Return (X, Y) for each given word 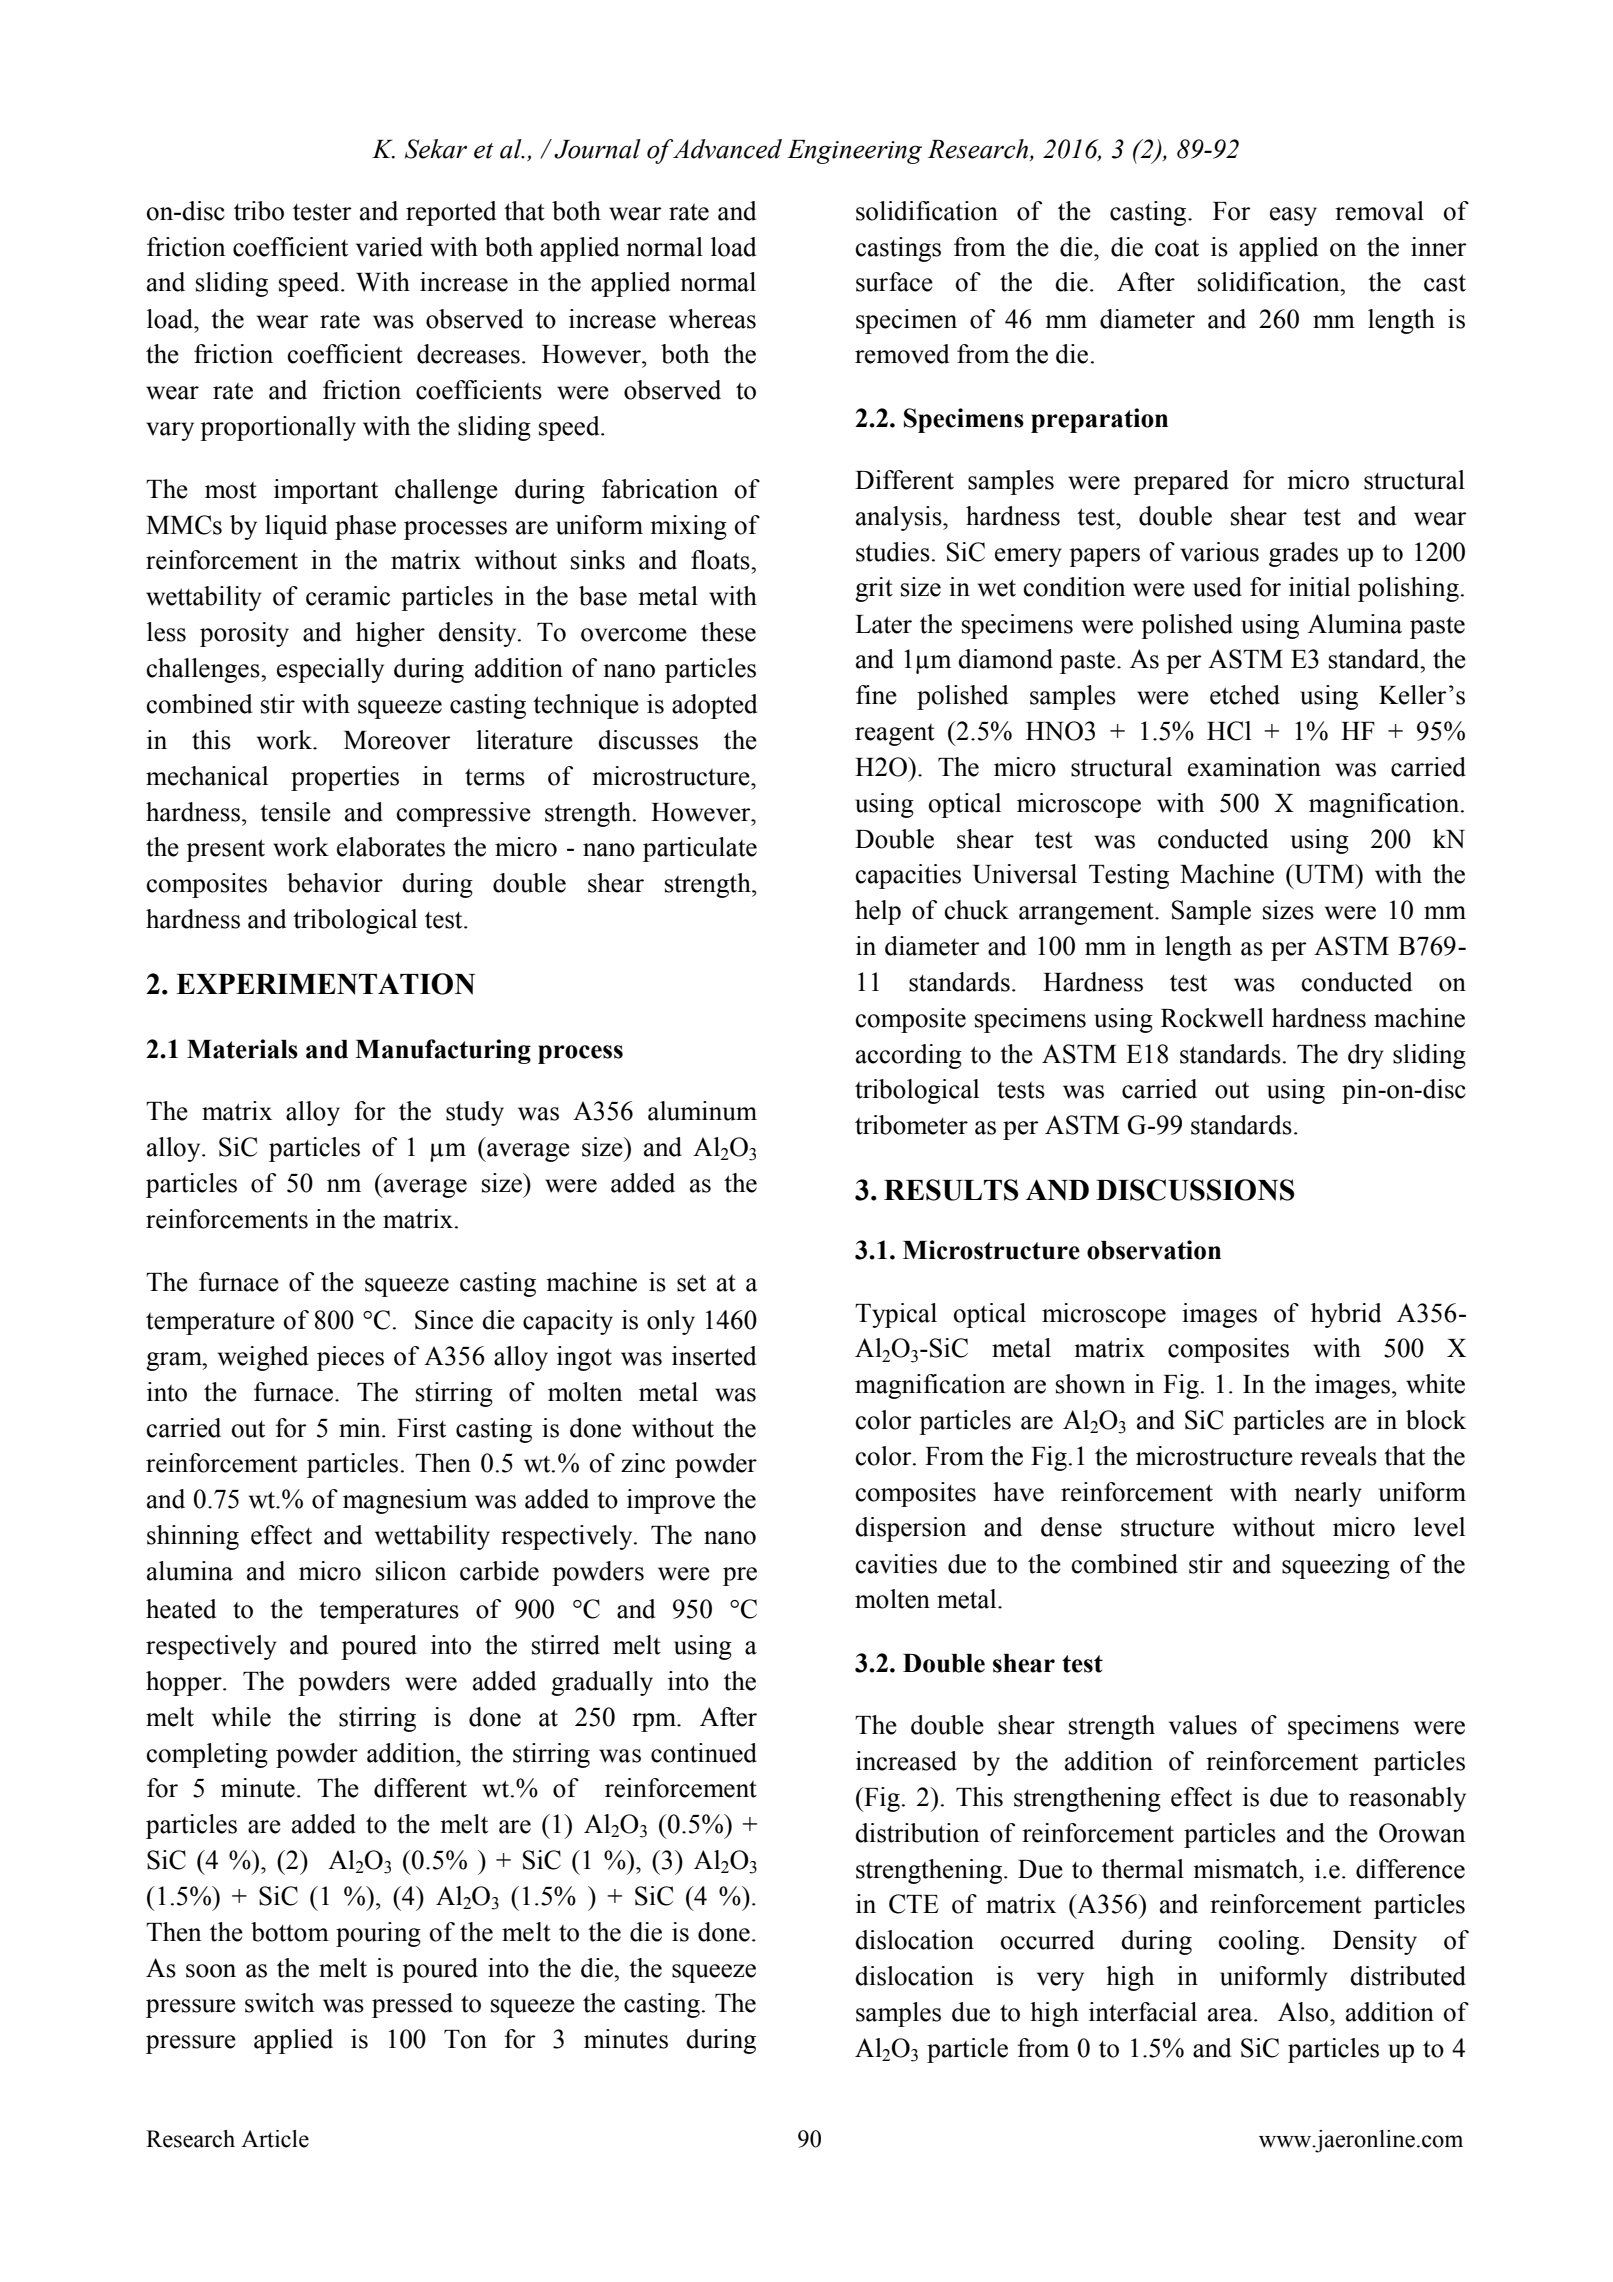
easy (1293, 216)
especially (330, 670)
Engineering (854, 152)
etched (1245, 695)
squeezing (1336, 1566)
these (728, 632)
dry (1366, 1056)
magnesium (405, 1501)
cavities (896, 1564)
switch (279, 2003)
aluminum (702, 1111)
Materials (242, 1049)
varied (389, 247)
